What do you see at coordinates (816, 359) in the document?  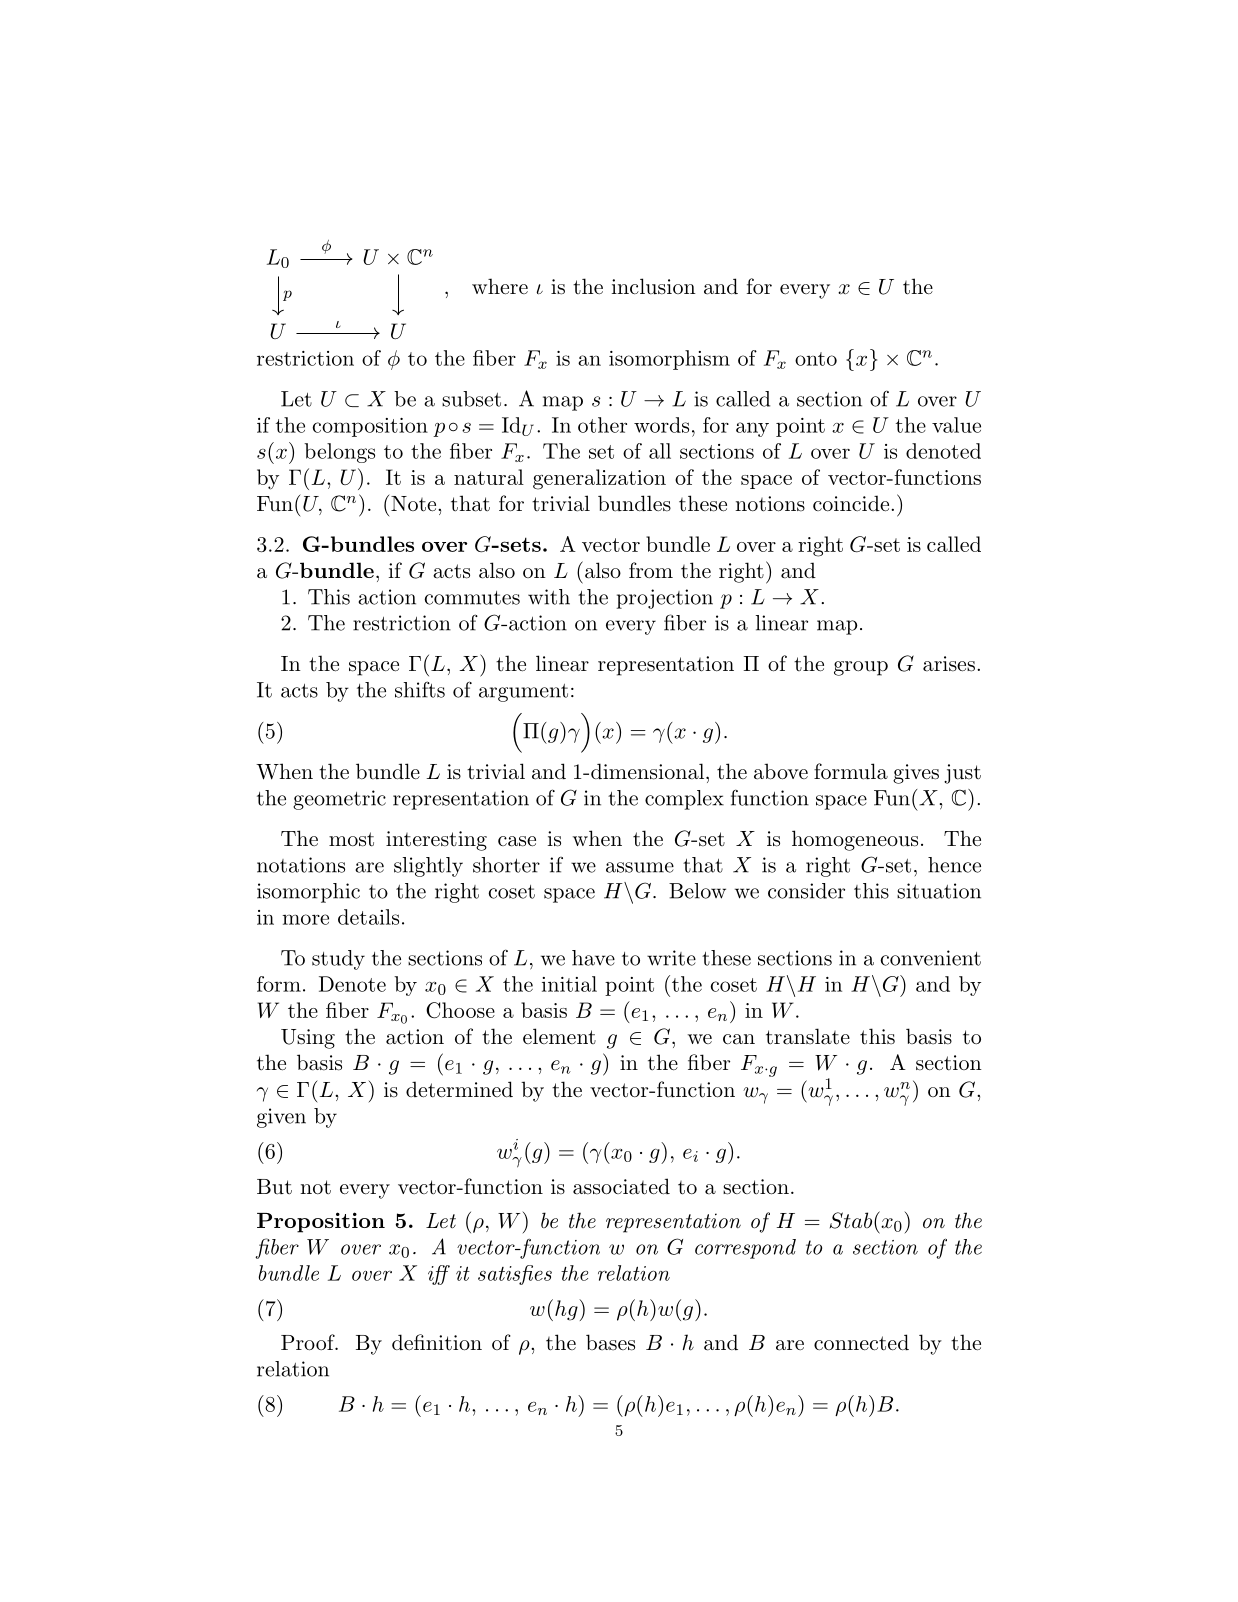 I see `onto` at bounding box center [816, 359].
